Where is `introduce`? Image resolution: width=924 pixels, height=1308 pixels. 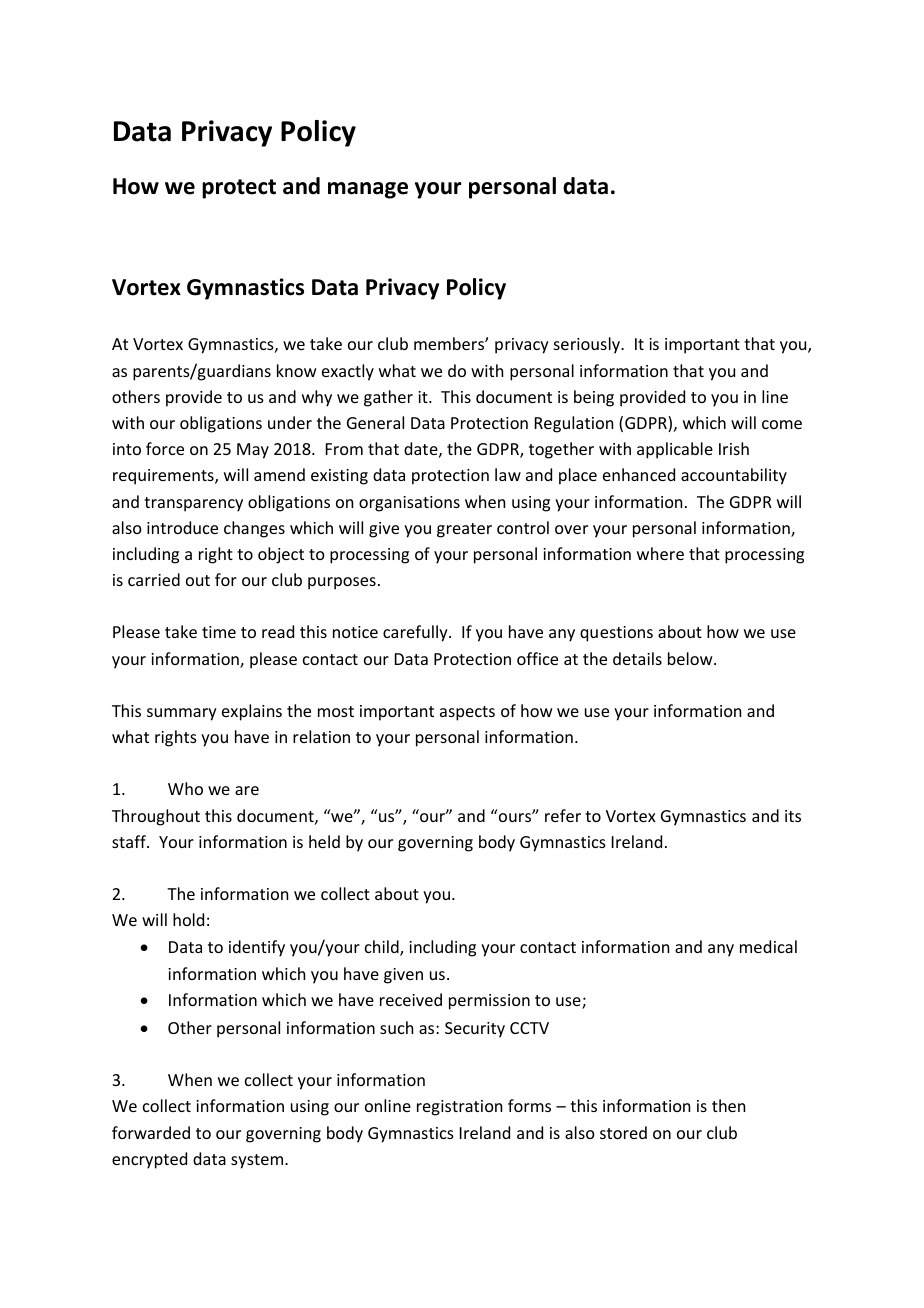 introduce is located at coordinates (182, 527).
